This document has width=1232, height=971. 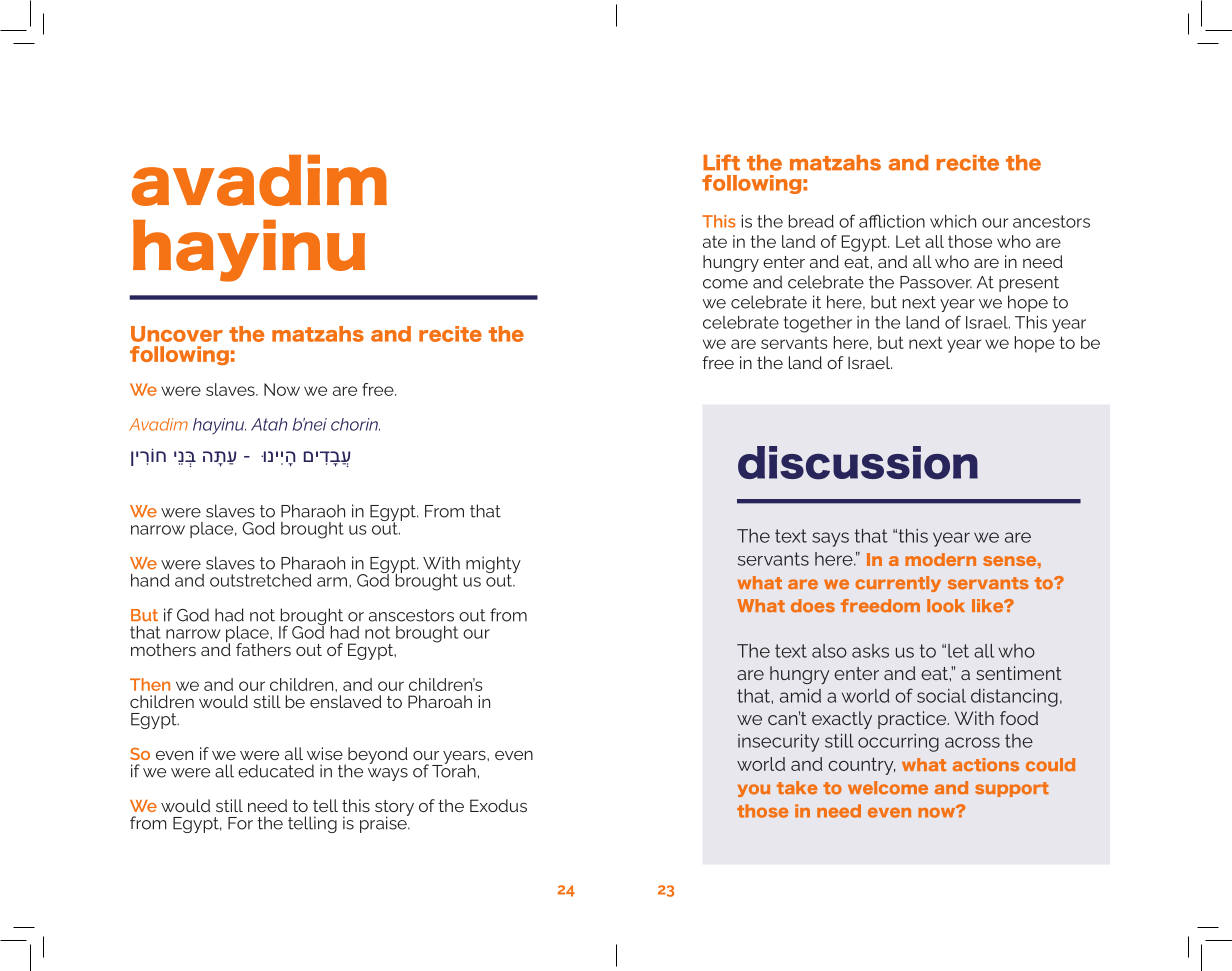 I want to click on outstretched, so click(x=260, y=580).
